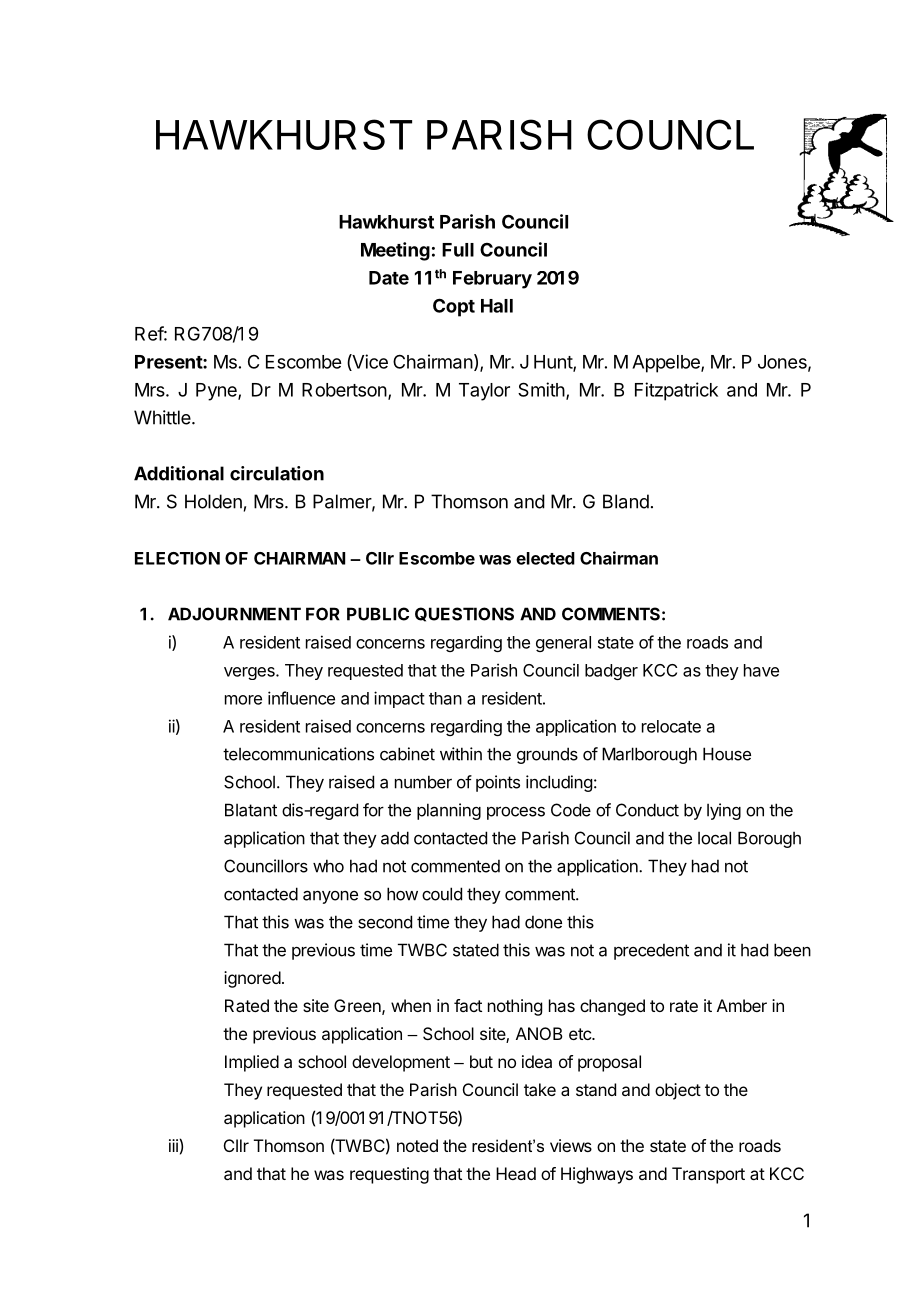  What do you see at coordinates (492, 280) in the screenshot?
I see `February` at bounding box center [492, 280].
